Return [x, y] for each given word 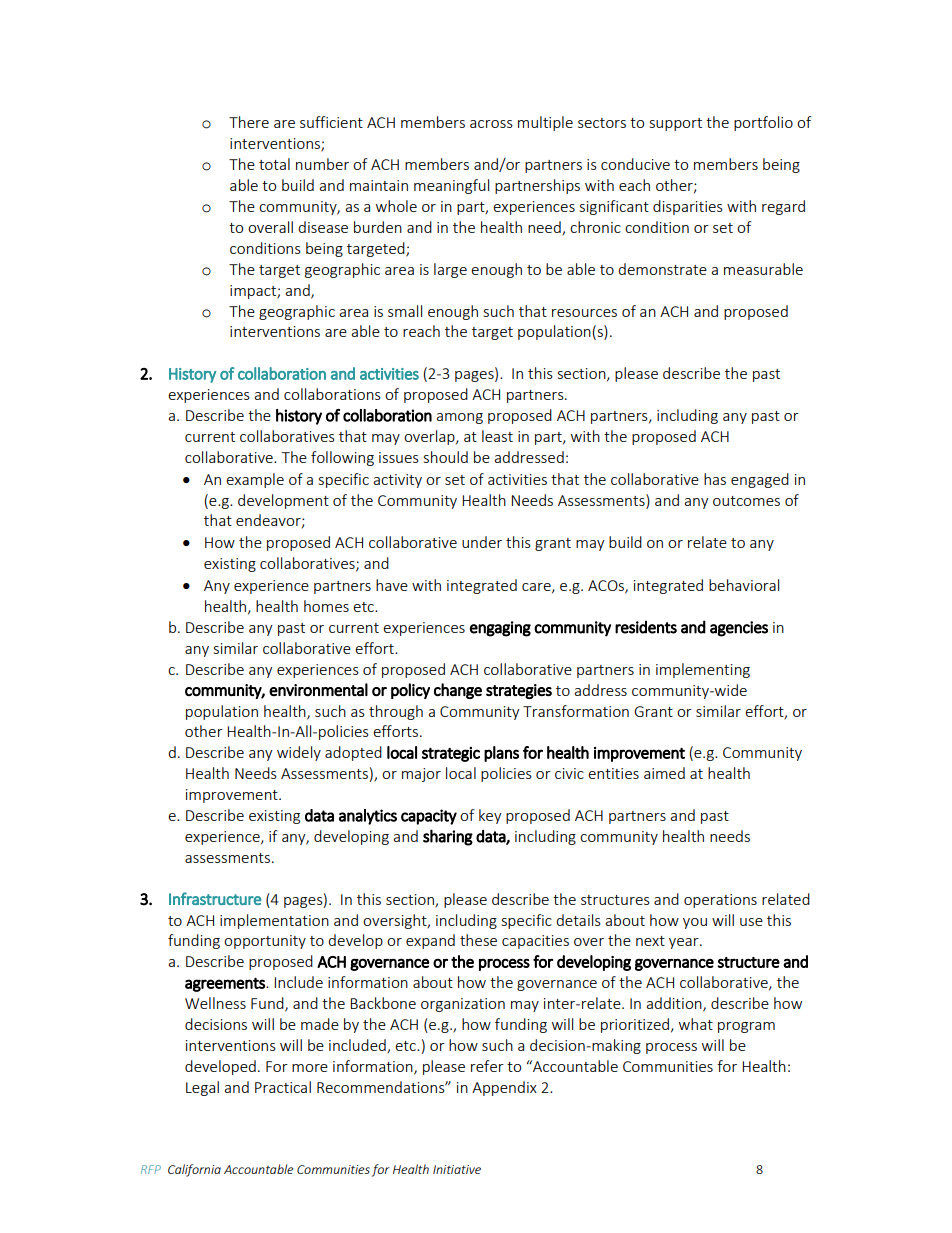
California [194, 1170]
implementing [703, 670]
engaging [500, 629]
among [460, 418]
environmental [318, 689]
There [249, 122]
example [255, 480]
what [696, 1024]
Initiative [457, 1169]
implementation [274, 921]
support [676, 124]
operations [720, 901]
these [478, 940]
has [715, 479]
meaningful [451, 186]
